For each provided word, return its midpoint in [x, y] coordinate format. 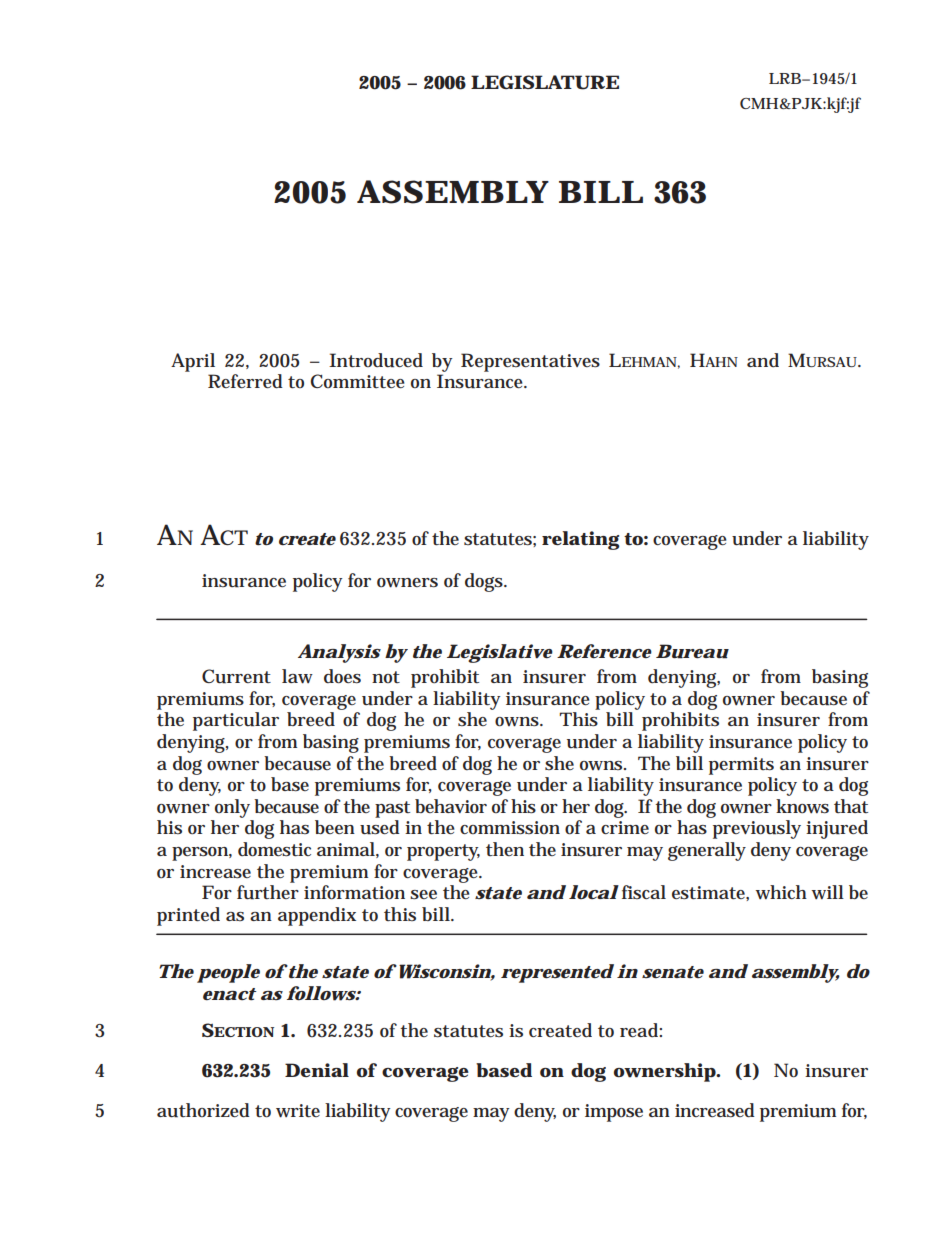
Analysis [339, 653]
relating [581, 540]
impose [614, 1113]
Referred [245, 381]
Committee [358, 381]
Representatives [530, 362]
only [232, 808]
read [641, 1030]
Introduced [376, 360]
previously [757, 829]
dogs [486, 582]
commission [510, 827]
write [298, 1111]
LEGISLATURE [545, 82]
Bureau [692, 651]
